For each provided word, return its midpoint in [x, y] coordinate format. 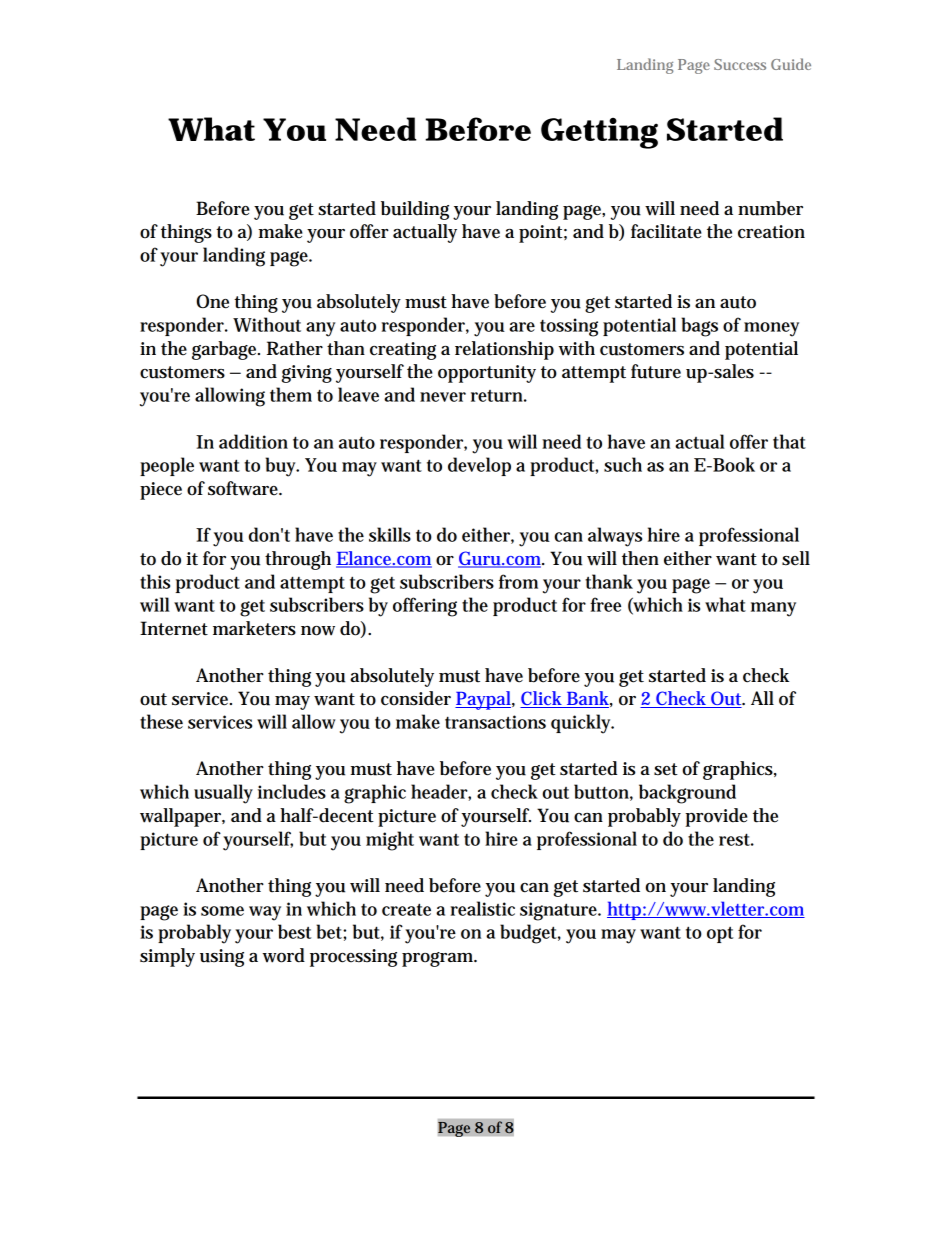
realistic [483, 908]
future [656, 371]
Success [740, 64]
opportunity [487, 374]
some [222, 911]
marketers [254, 628]
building [417, 210]
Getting [599, 133]
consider [416, 698]
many [773, 609]
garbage [226, 350]
